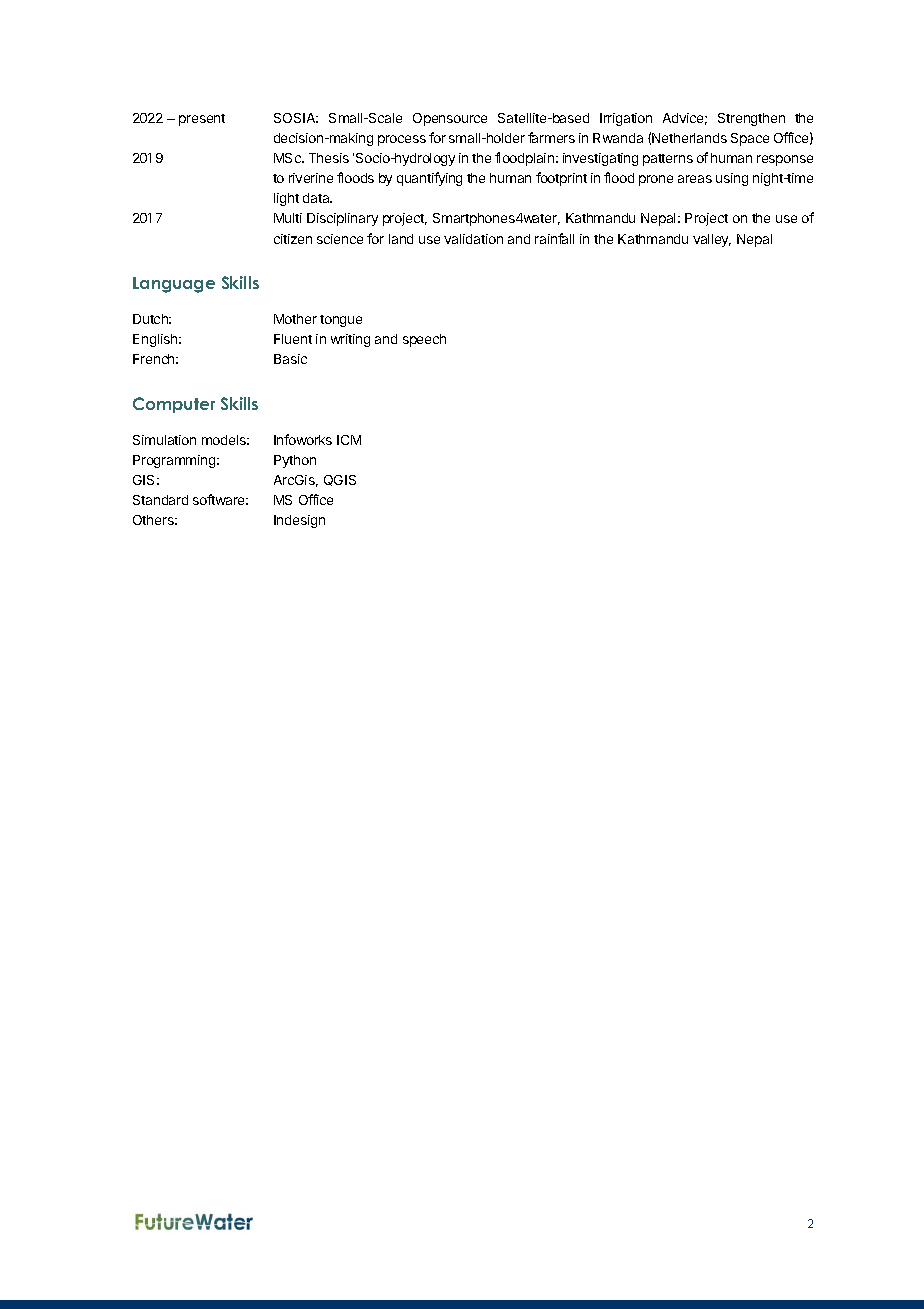 This screenshot has height=1309, width=924. I want to click on Indesign, so click(299, 521).
